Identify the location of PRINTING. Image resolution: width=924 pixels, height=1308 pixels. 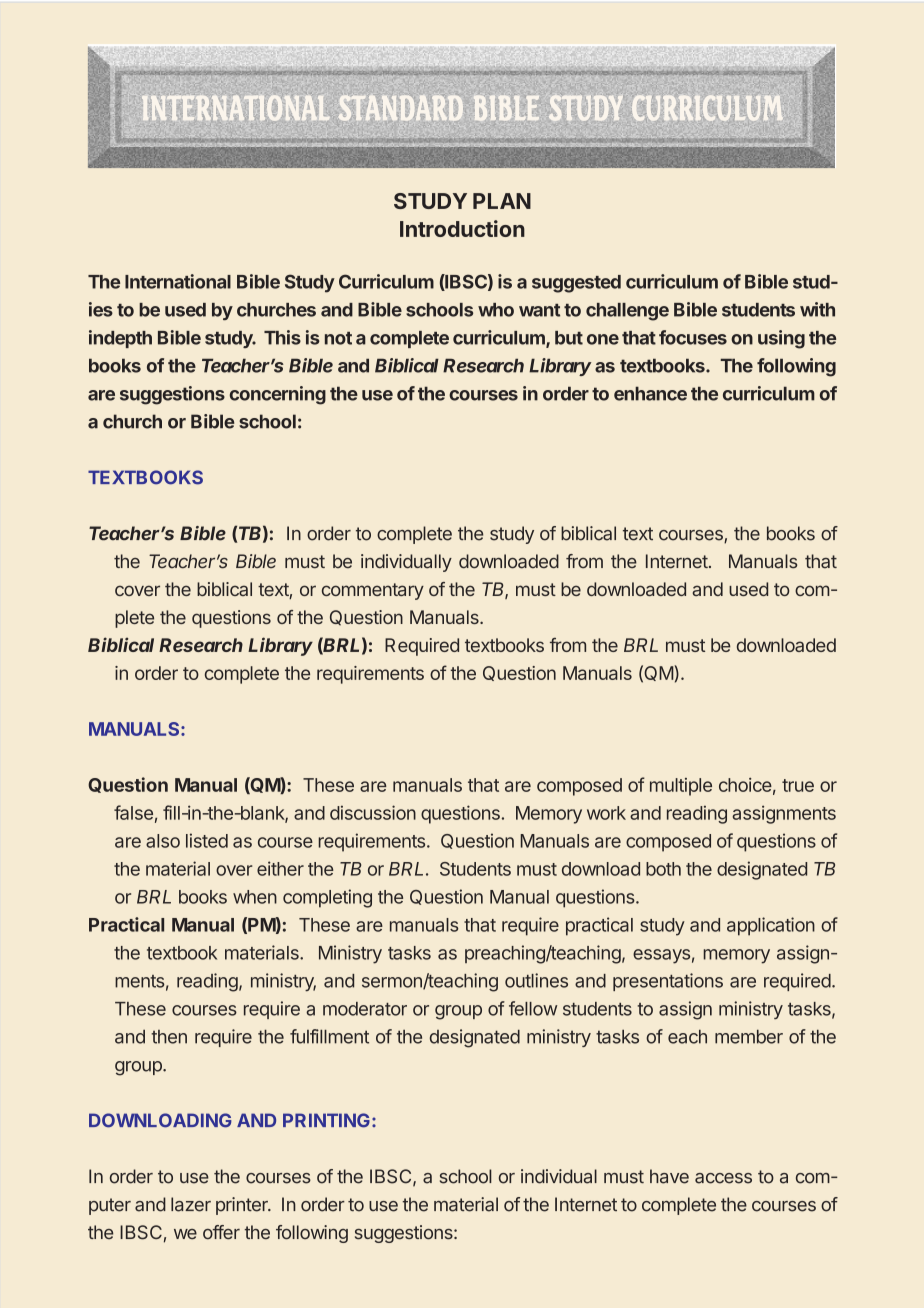
(326, 1120).
